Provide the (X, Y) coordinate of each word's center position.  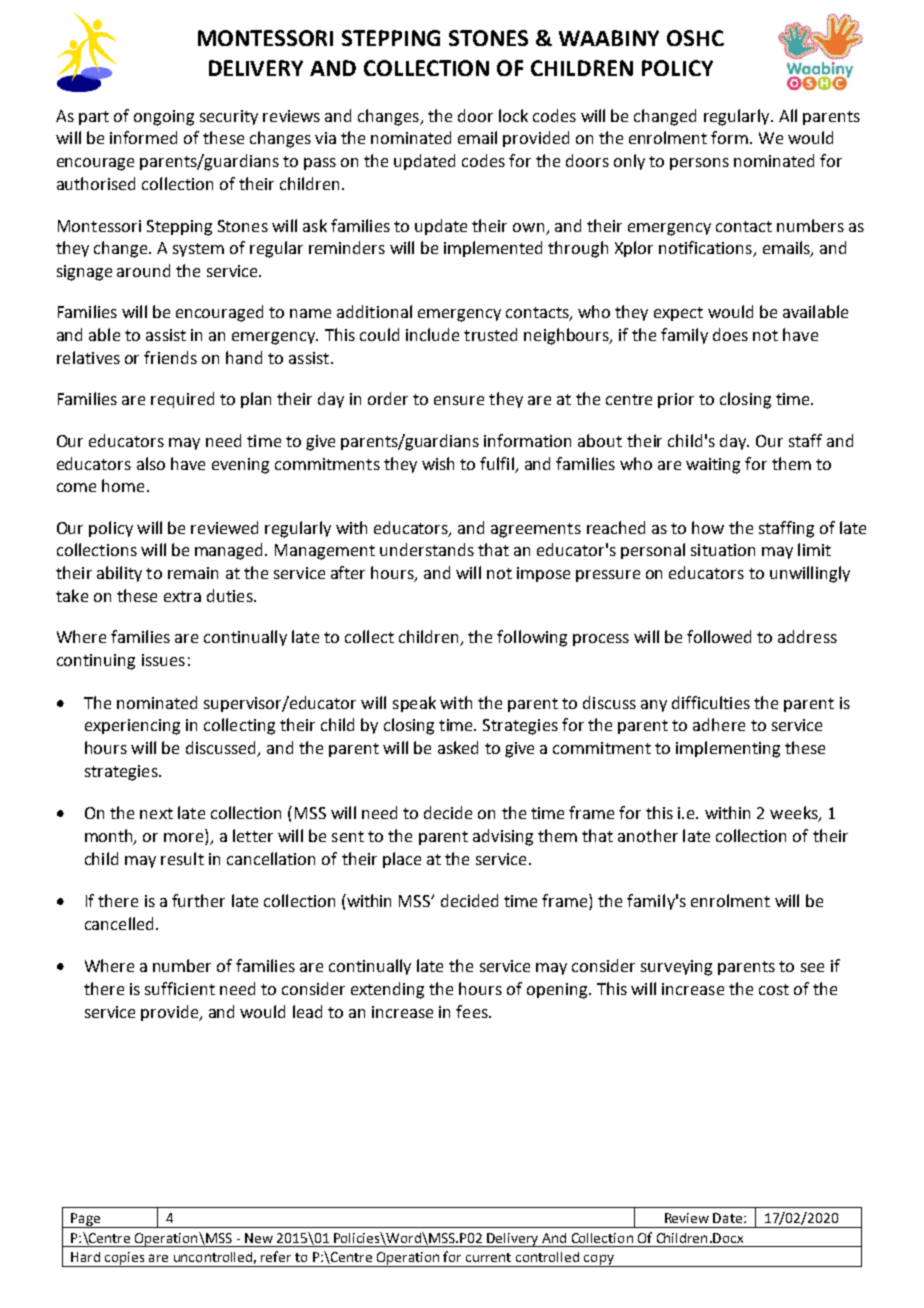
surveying (676, 968)
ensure (459, 400)
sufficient (180, 988)
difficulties (711, 702)
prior (676, 400)
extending (387, 990)
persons (699, 164)
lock (513, 115)
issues (163, 660)
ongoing (164, 118)
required (182, 400)
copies (125, 1259)
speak (414, 704)
